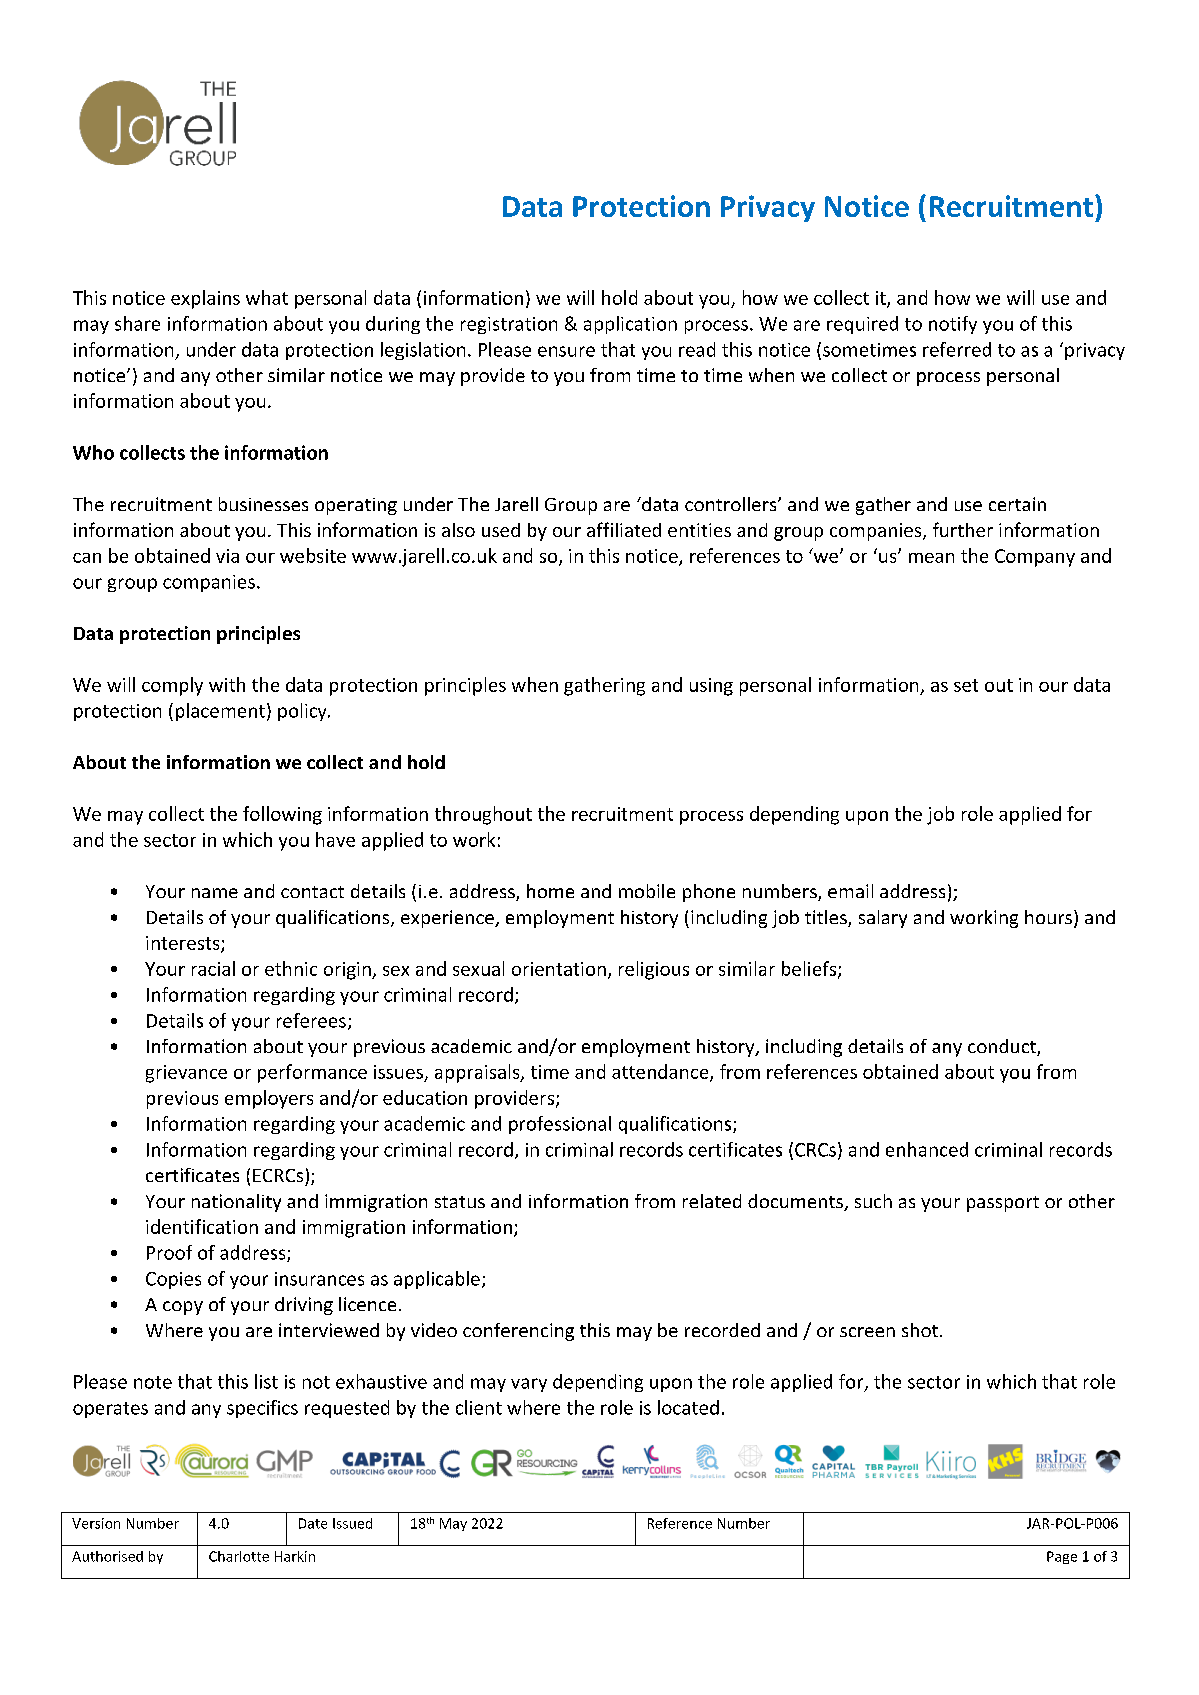 The image size is (1199, 1695). Describe the element at coordinates (227, 684) in the page. I see `with` at that location.
